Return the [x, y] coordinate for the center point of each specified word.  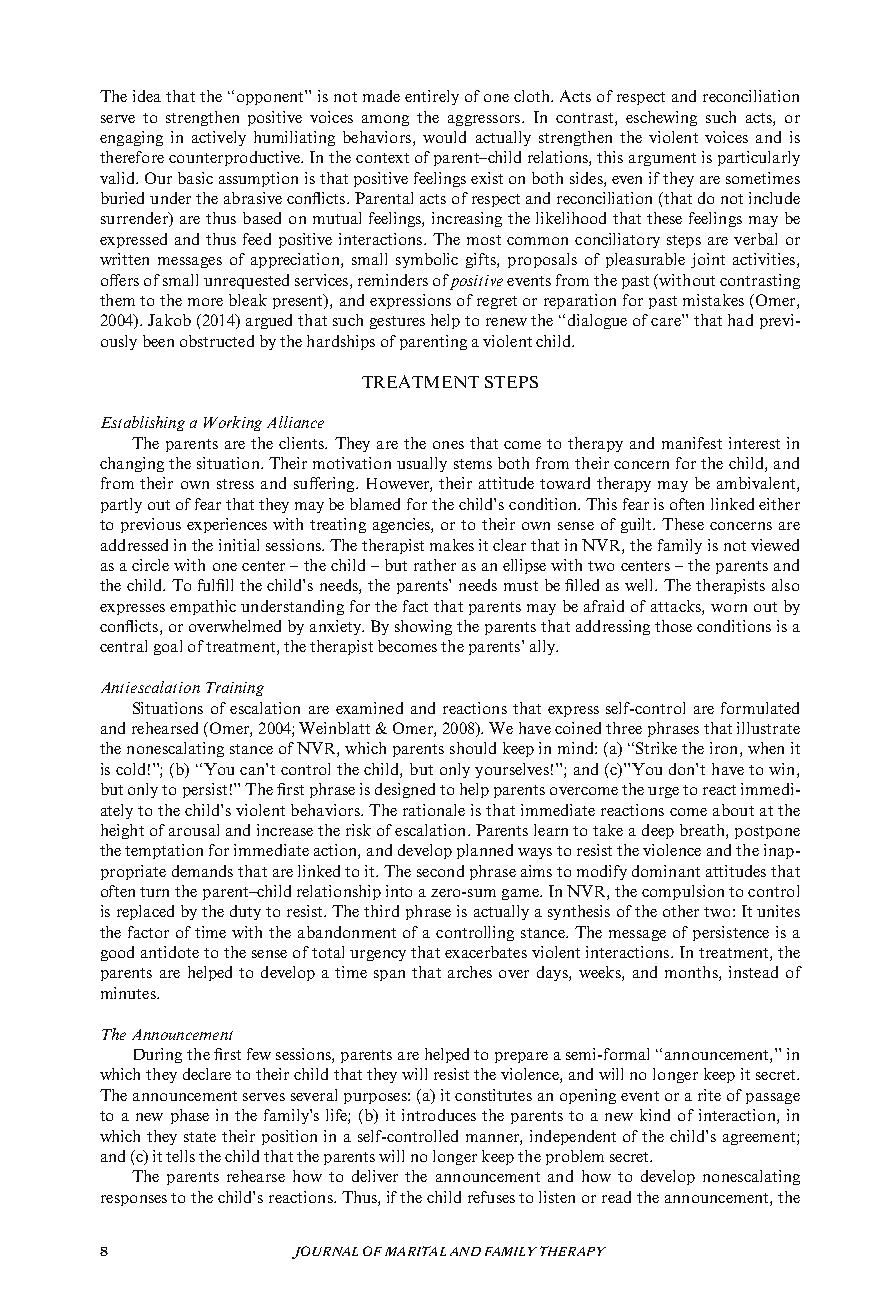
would [444, 137]
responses [134, 1200]
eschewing [661, 118]
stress [235, 484]
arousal [194, 830]
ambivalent [757, 484]
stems [473, 464]
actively [219, 138]
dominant [666, 871]
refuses [491, 1197]
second [440, 871]
